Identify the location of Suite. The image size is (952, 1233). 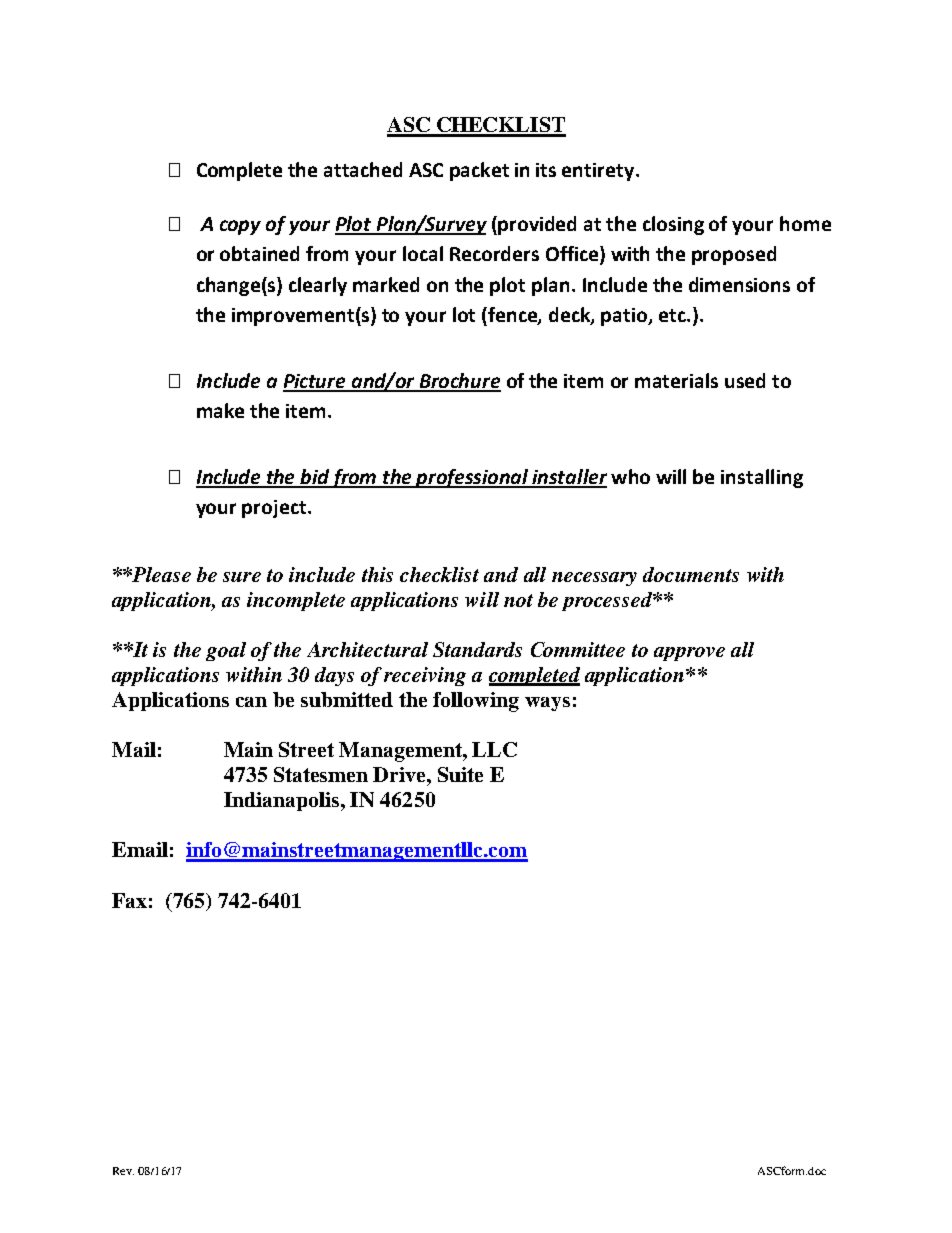
(460, 774).
